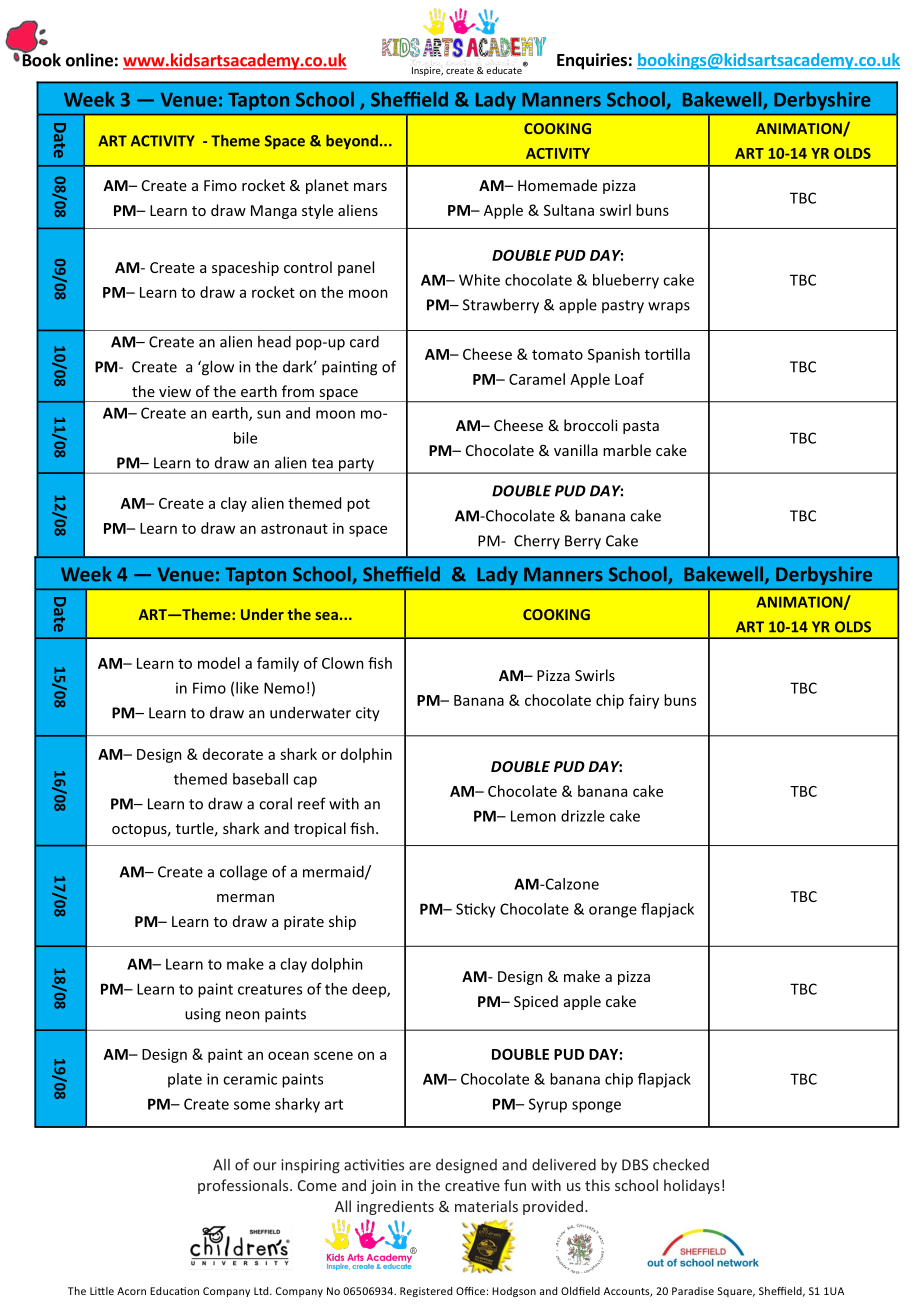  I want to click on view, so click(175, 391).
